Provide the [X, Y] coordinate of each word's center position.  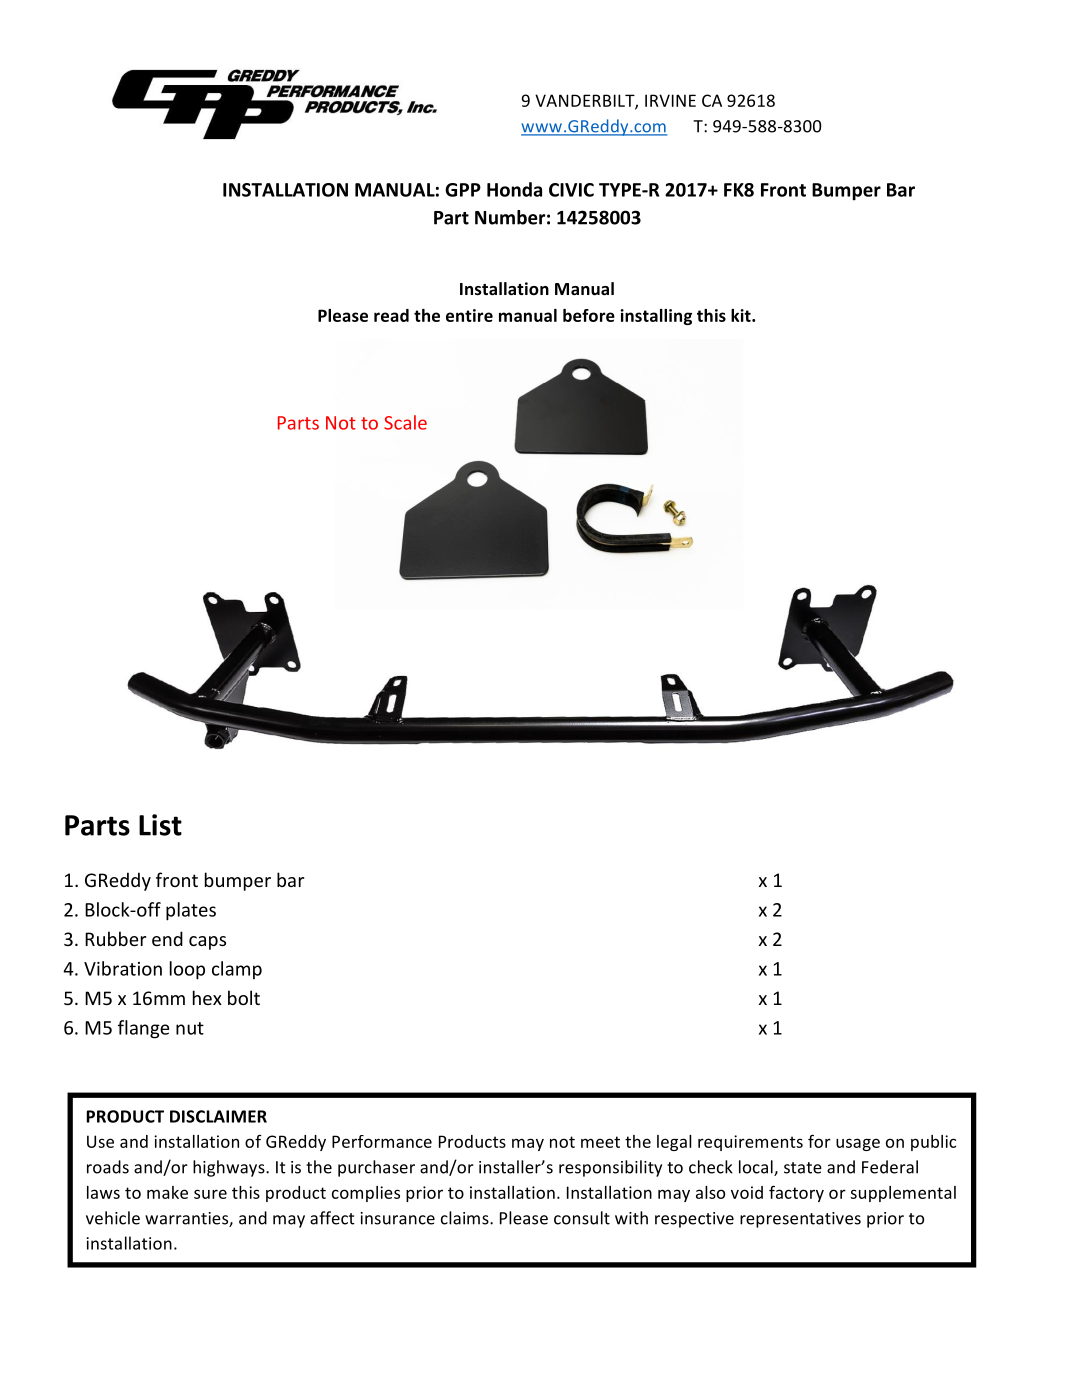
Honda [514, 189]
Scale [405, 422]
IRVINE [670, 100]
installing [656, 317]
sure [210, 1194]
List [160, 825]
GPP [463, 190]
